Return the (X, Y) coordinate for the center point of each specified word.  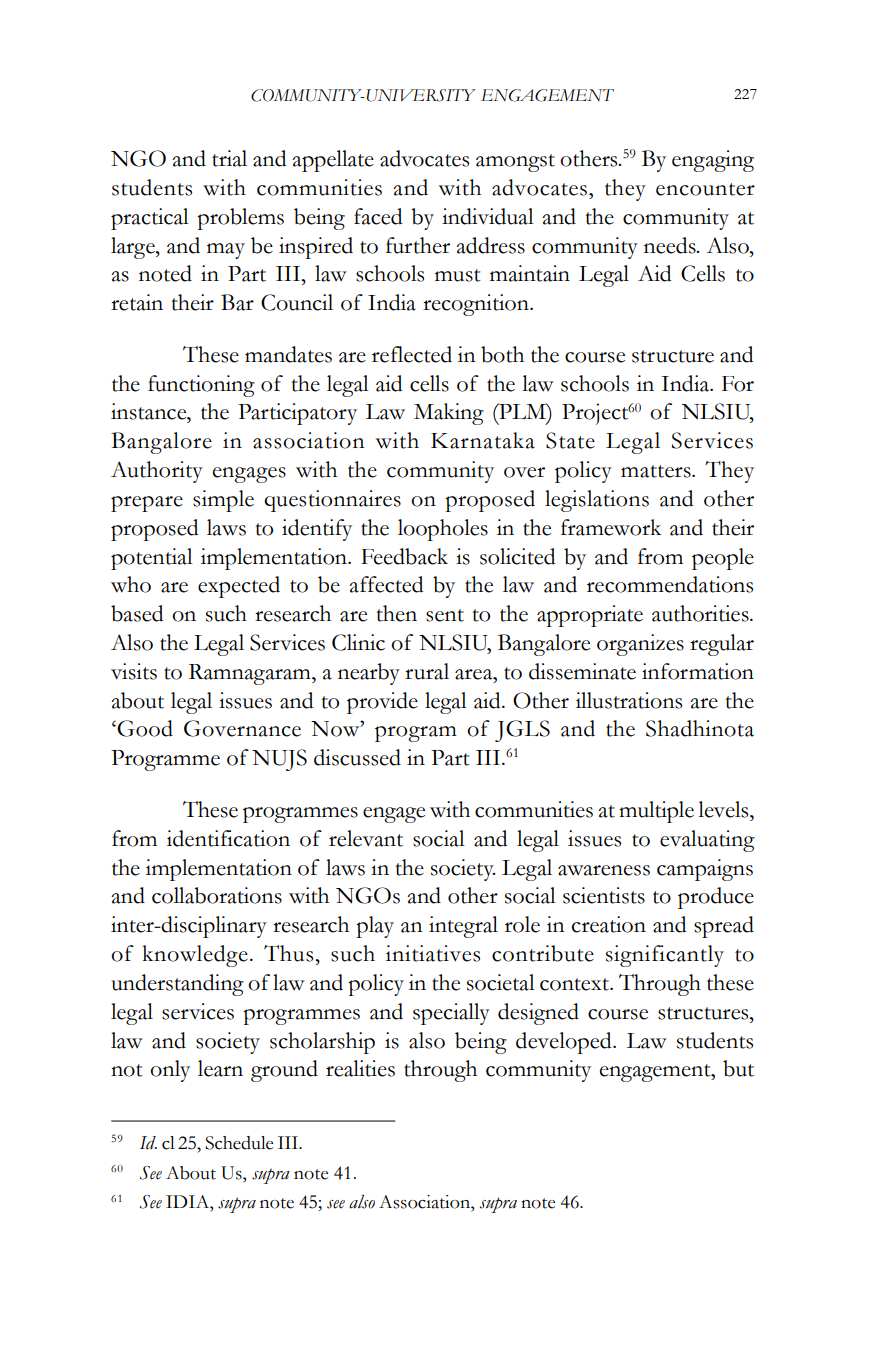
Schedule (239, 1143)
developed (565, 1043)
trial (229, 158)
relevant (366, 838)
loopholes (443, 530)
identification (228, 838)
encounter (705, 189)
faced (378, 216)
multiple (656, 812)
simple (223, 501)
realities (360, 1068)
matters (657, 471)
